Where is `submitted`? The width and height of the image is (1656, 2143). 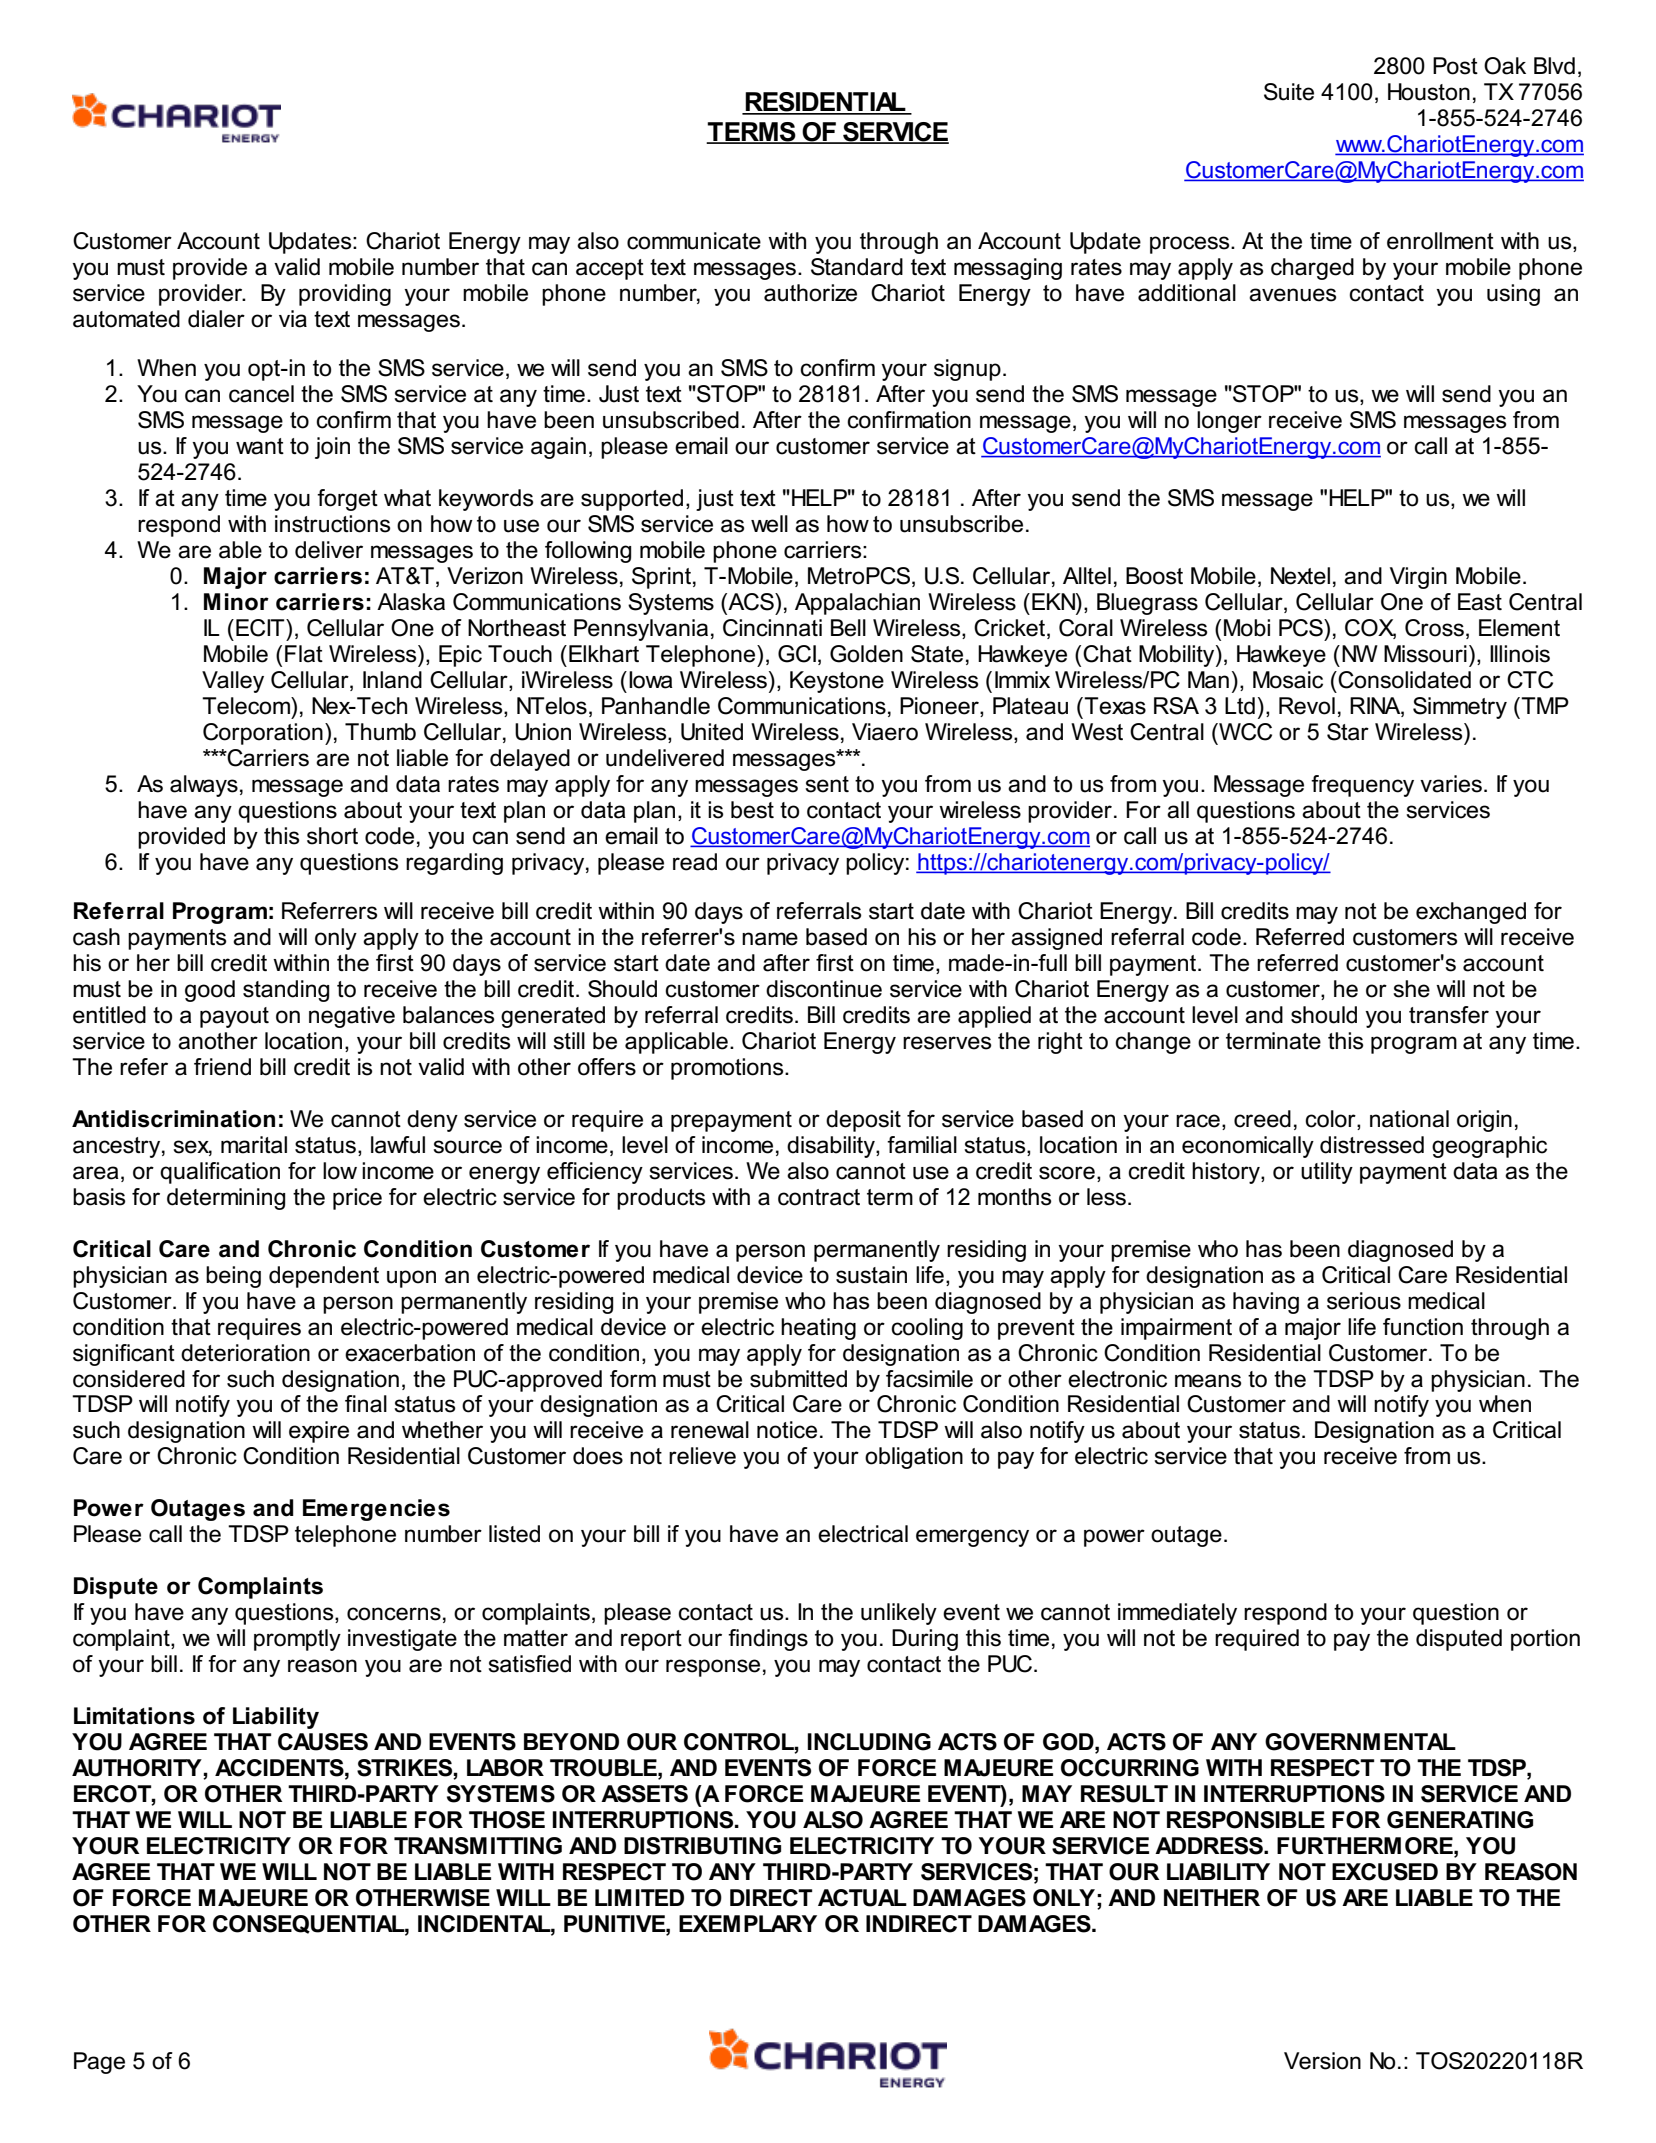 submitted is located at coordinates (798, 1379).
